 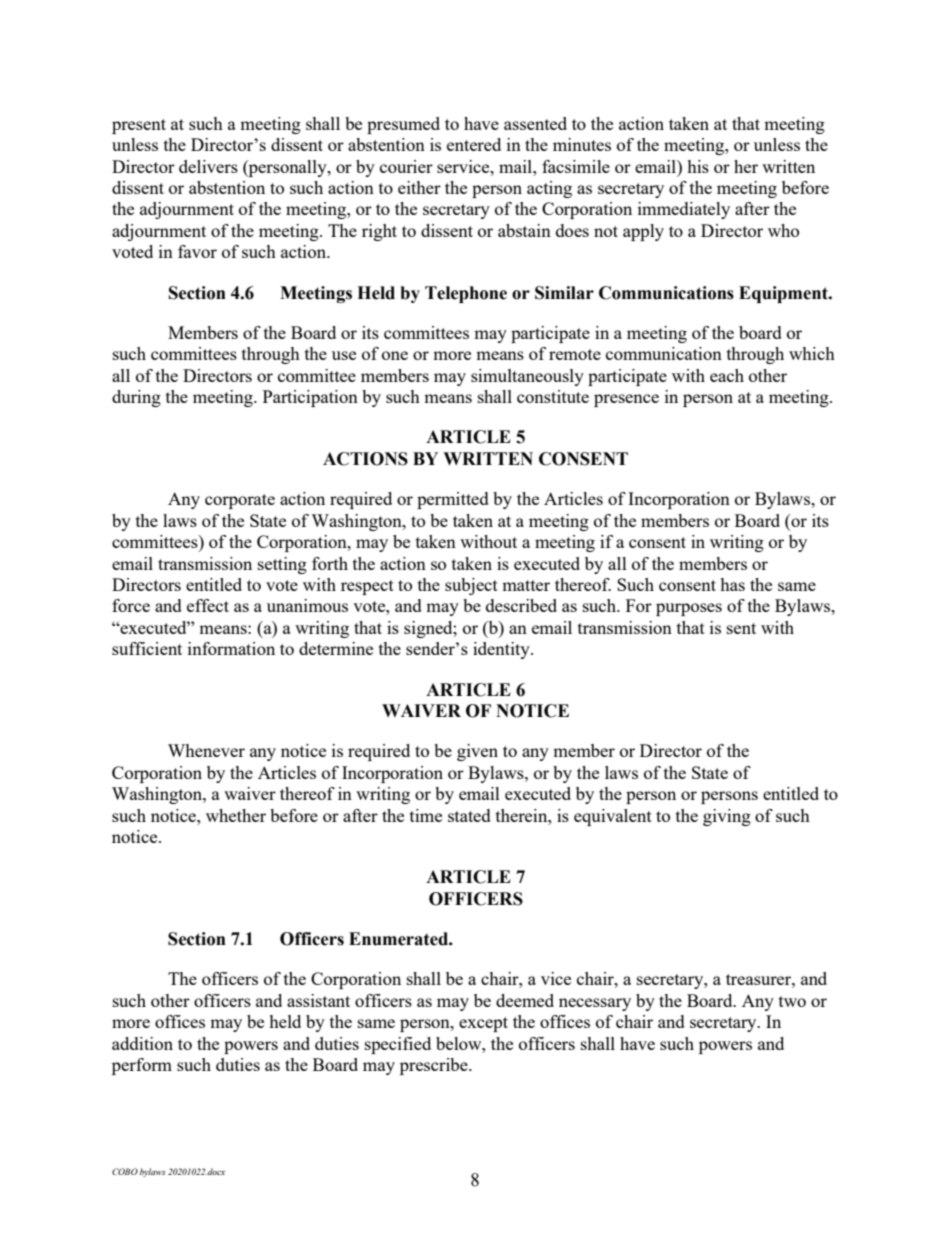 What do you see at coordinates (206, 750) in the screenshot?
I see `Whenever` at bounding box center [206, 750].
